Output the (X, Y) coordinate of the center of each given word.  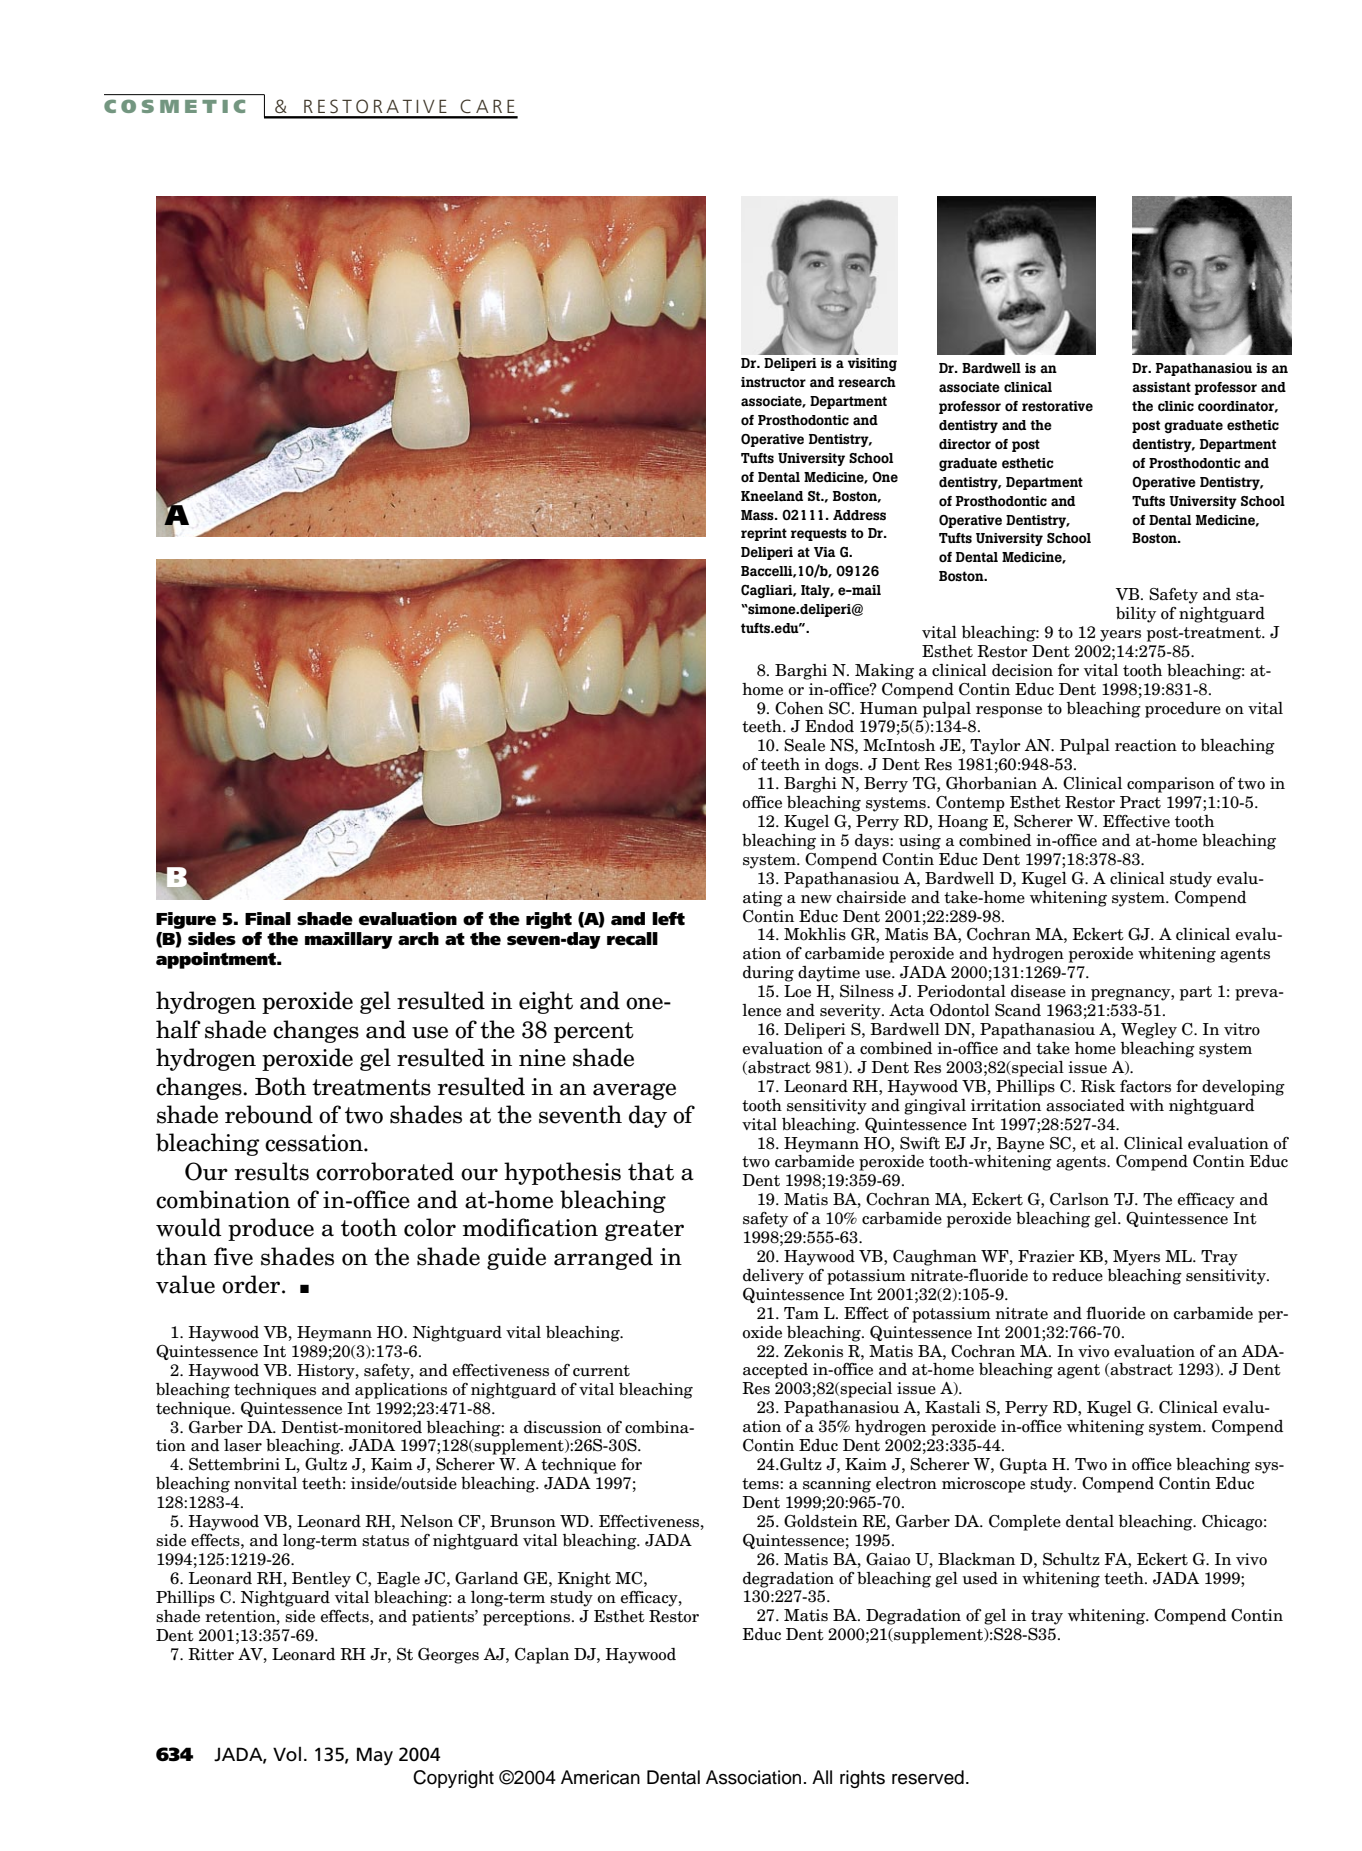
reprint (764, 534)
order (252, 1284)
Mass (758, 515)
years (1120, 636)
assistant (1161, 387)
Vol (287, 1754)
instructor (773, 382)
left (668, 919)
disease (1038, 991)
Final (268, 918)
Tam (801, 1313)
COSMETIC (174, 106)
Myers (1136, 1258)
